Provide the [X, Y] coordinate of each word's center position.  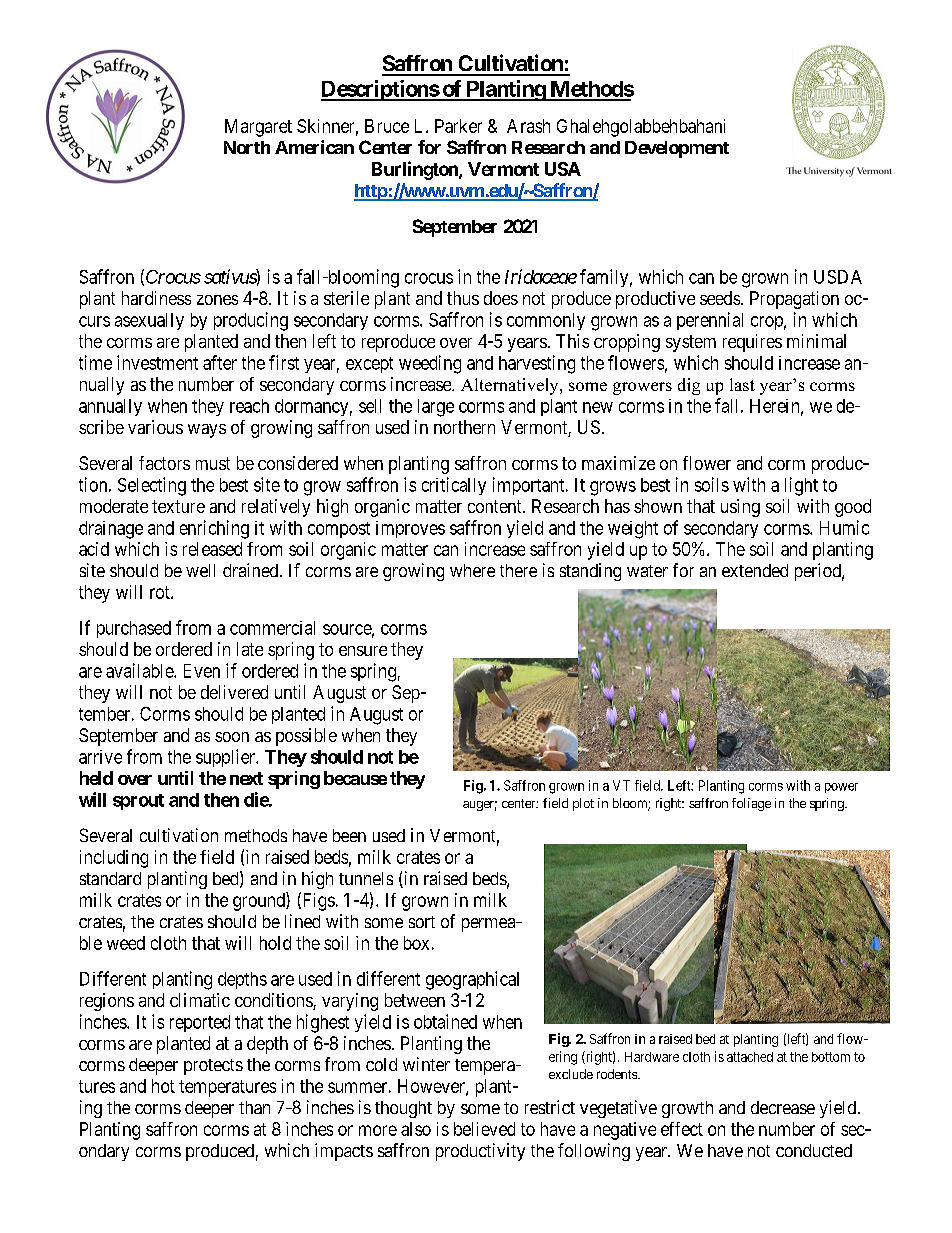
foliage [751, 804]
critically [454, 486]
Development [677, 149]
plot [583, 804]
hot [163, 1086]
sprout [138, 802]
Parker [458, 126]
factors [164, 463]
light [801, 486]
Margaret [258, 128]
